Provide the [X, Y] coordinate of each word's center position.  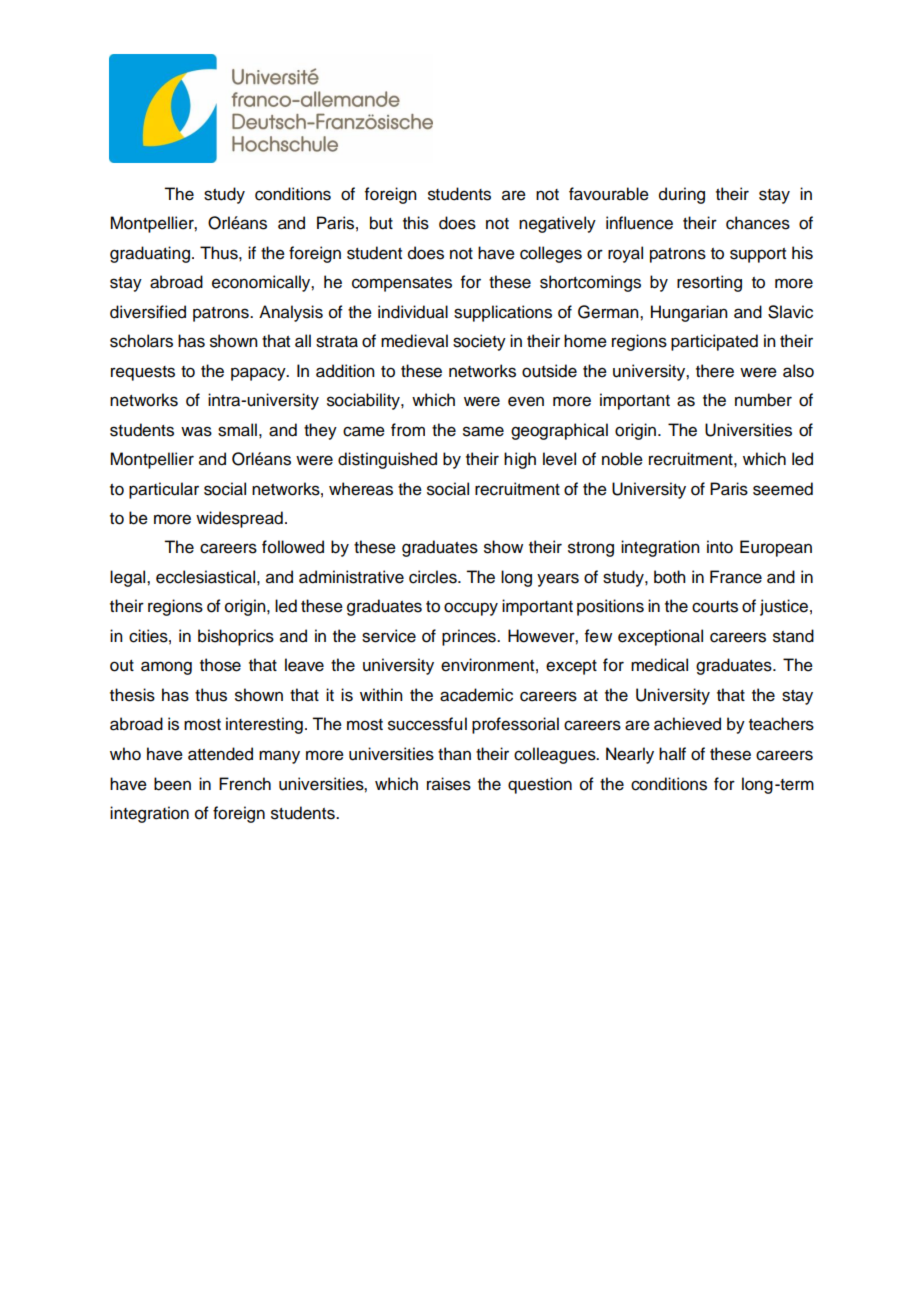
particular [164, 490]
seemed [783, 489]
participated [714, 342]
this [416, 223]
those [220, 665]
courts [715, 607]
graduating [150, 254]
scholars [141, 341]
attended [220, 754]
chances [758, 223]
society [479, 342]
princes [470, 637]
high [520, 460]
